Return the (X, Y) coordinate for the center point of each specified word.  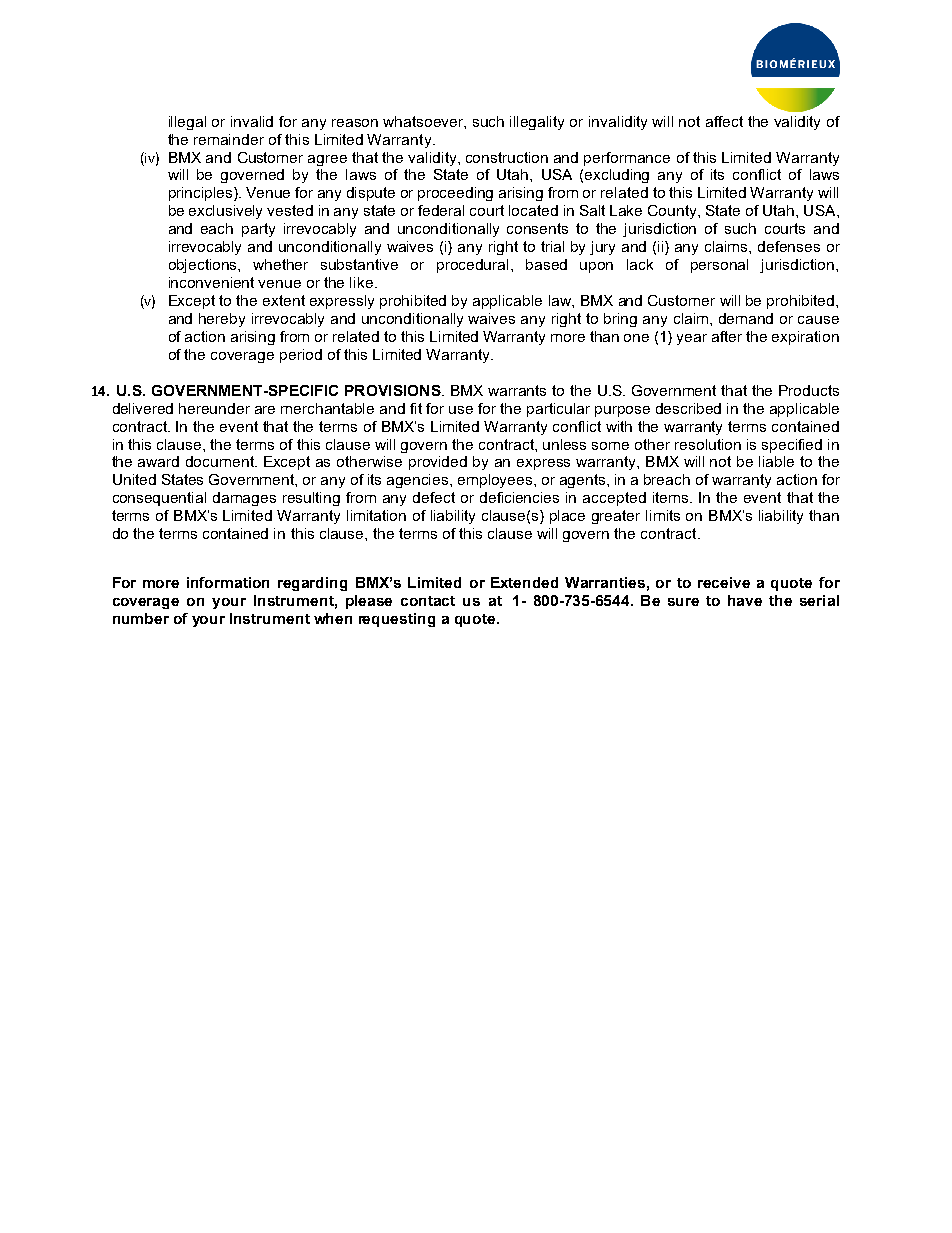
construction (507, 157)
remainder (229, 139)
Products (809, 390)
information (228, 582)
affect (724, 121)
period (301, 356)
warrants (517, 390)
